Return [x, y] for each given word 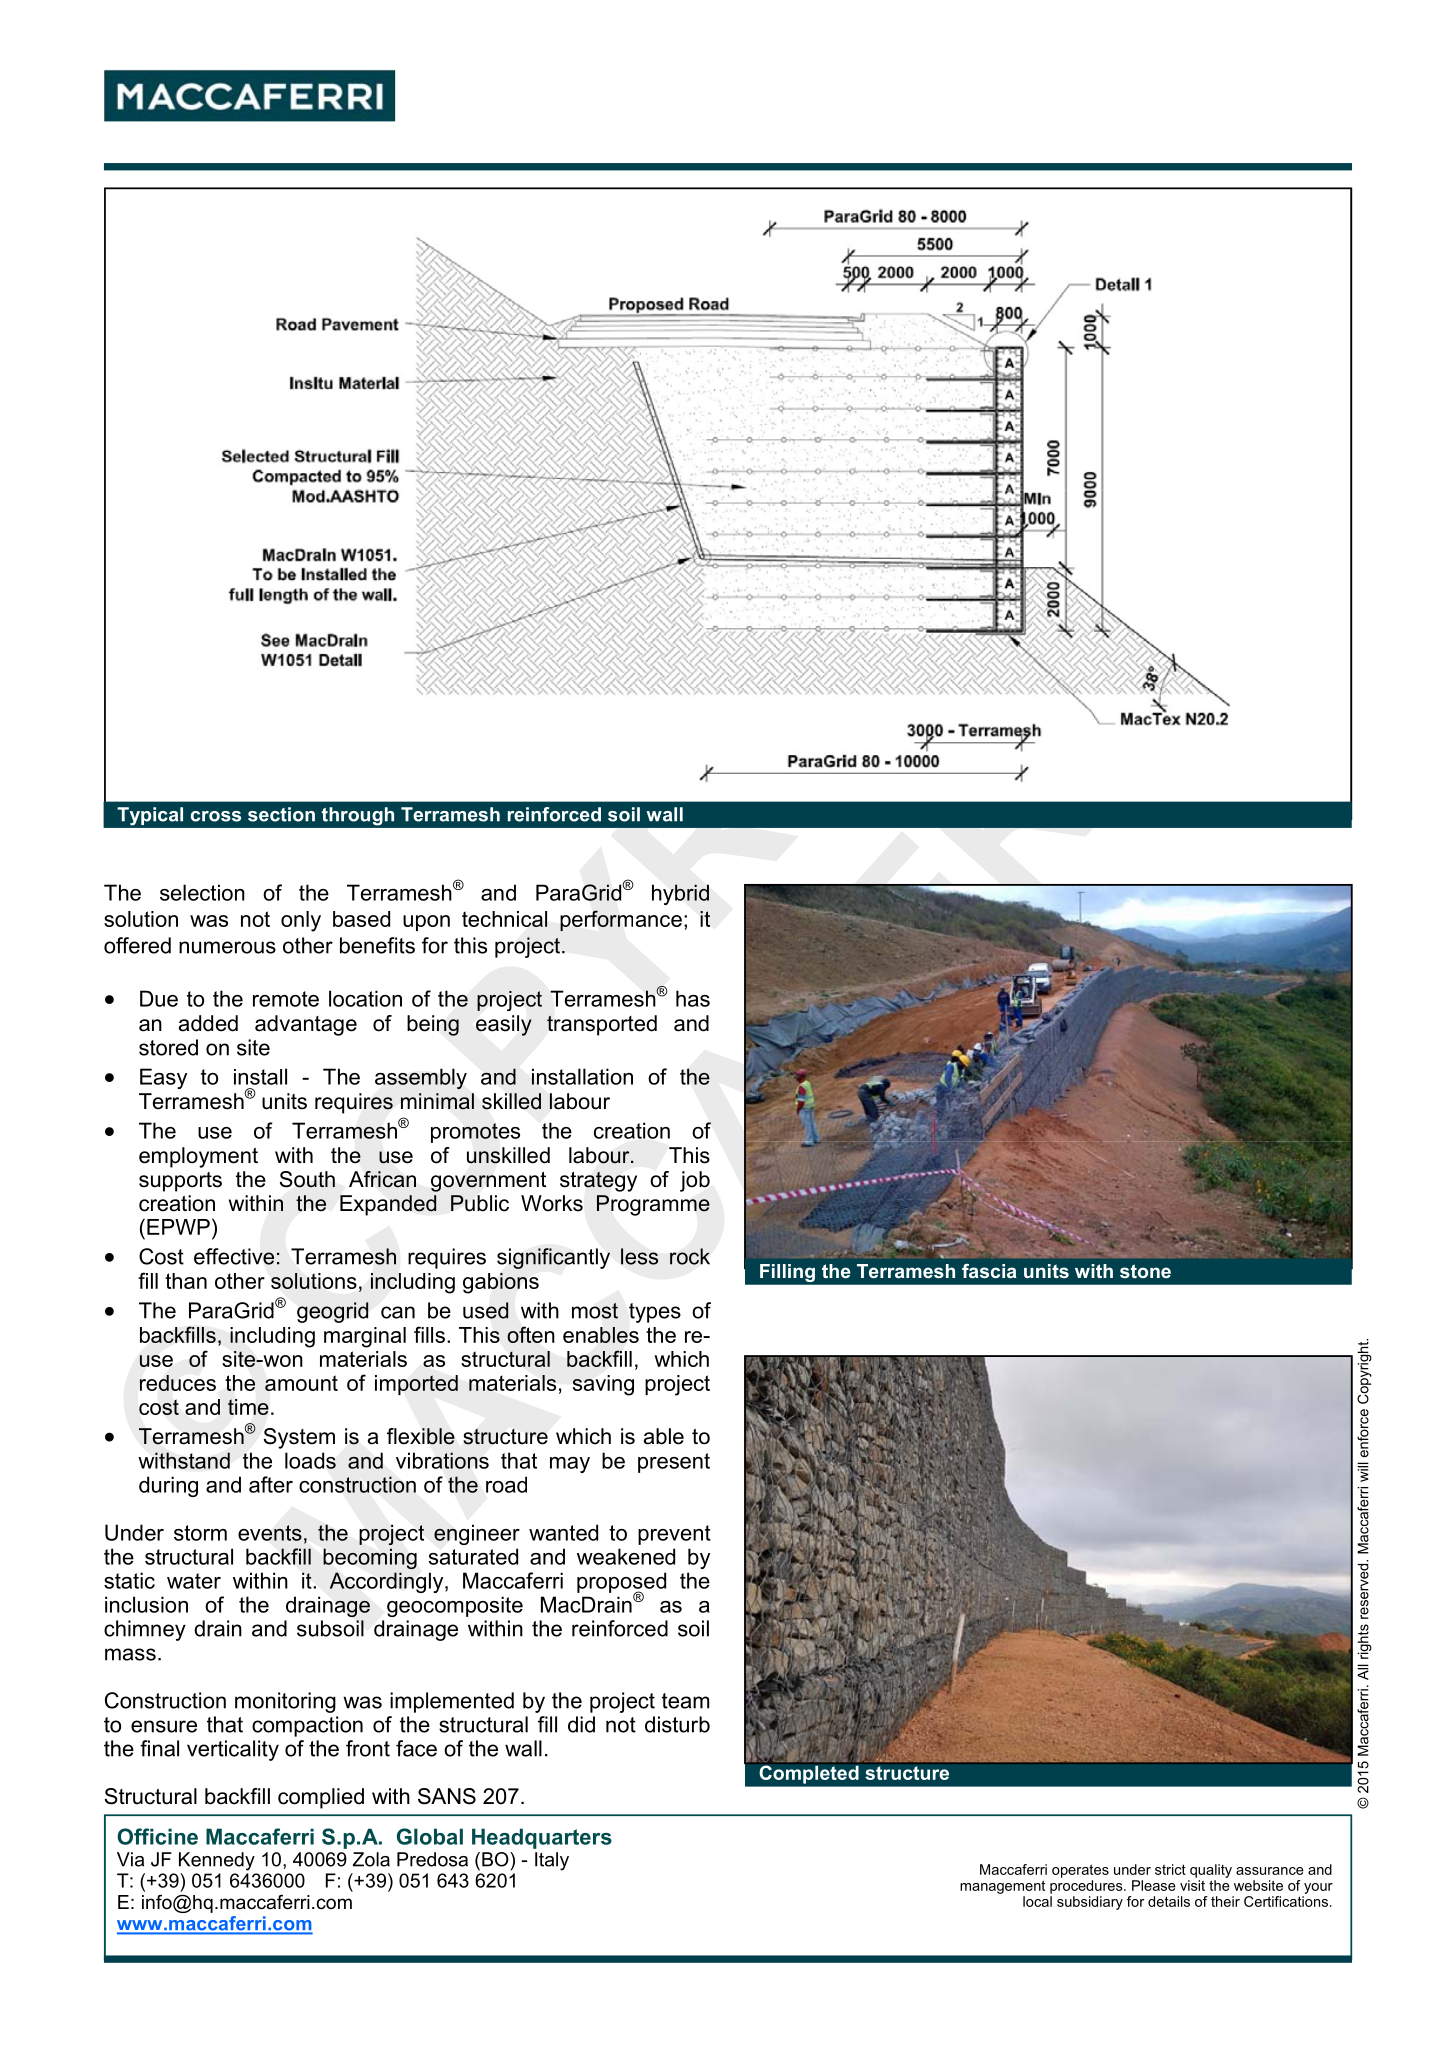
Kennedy [217, 1861]
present [674, 1463]
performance [621, 921]
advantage [306, 1025]
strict [1170, 1869]
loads [310, 1460]
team [685, 1701]
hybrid [680, 894]
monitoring [285, 1702]
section [281, 814]
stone [1145, 1271]
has [693, 998]
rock [690, 1256]
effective [234, 1256]
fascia [989, 1271]
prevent [674, 1535]
